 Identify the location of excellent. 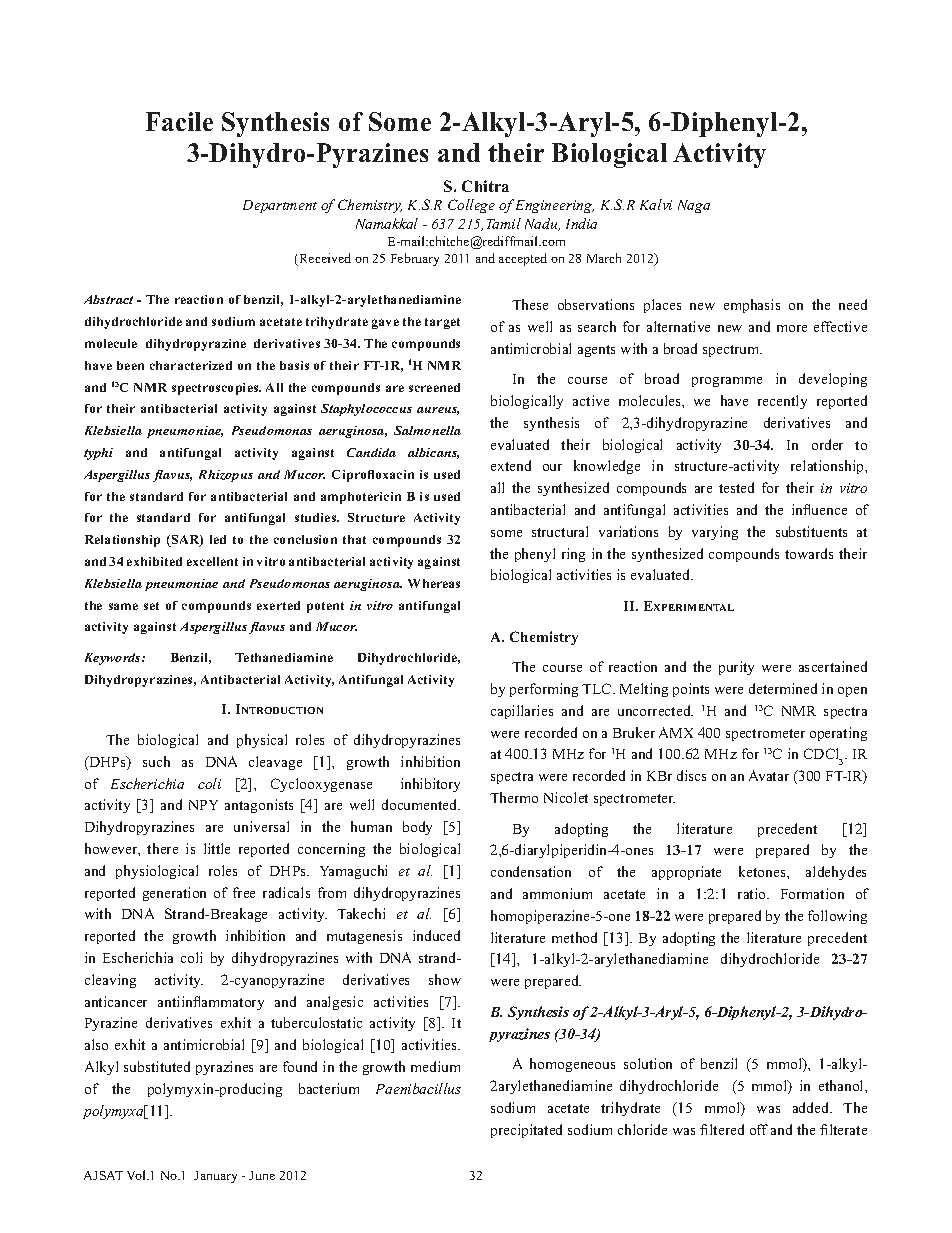
(212, 561).
